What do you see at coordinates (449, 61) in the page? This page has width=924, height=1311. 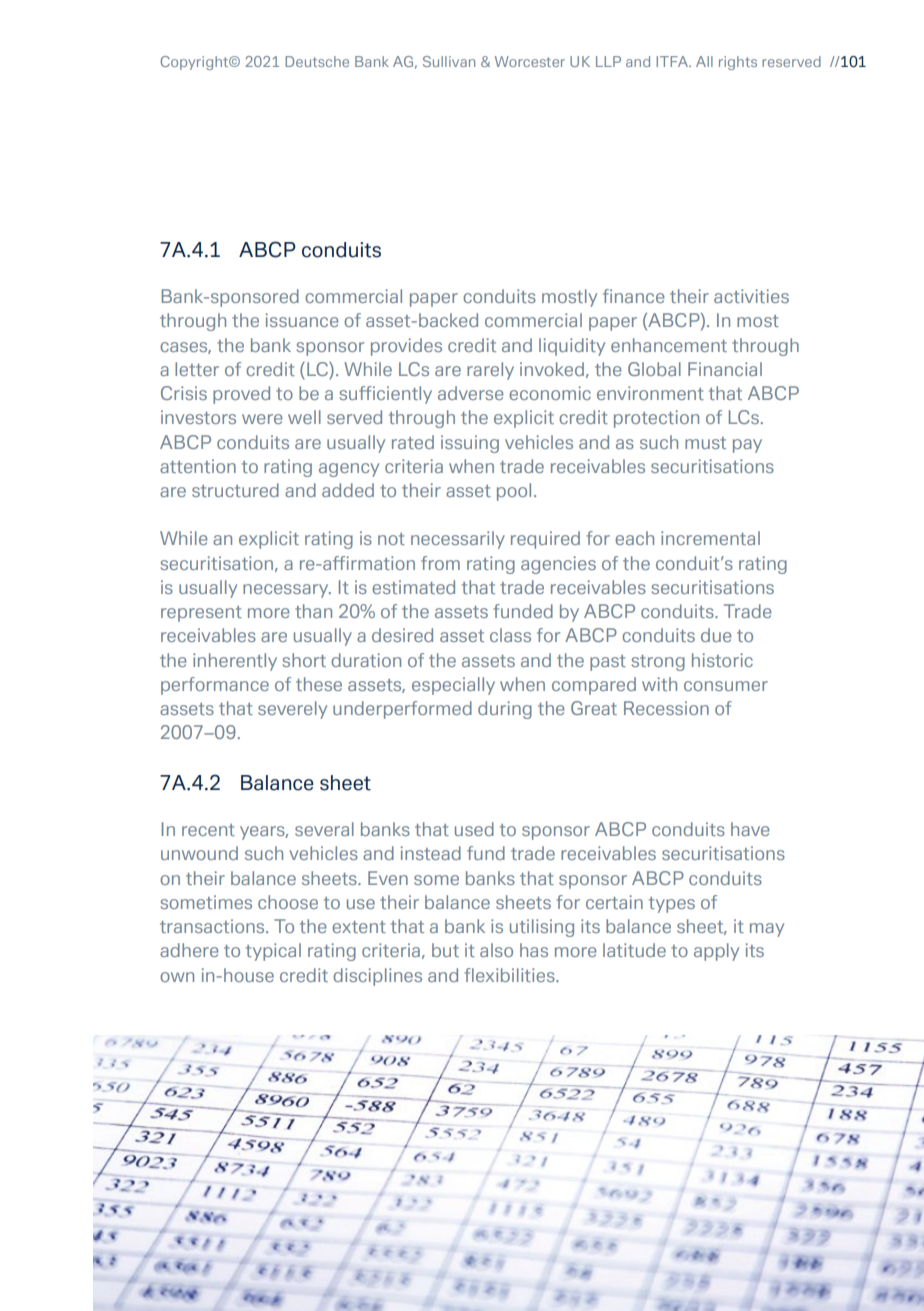 I see `Sullivan` at bounding box center [449, 61].
